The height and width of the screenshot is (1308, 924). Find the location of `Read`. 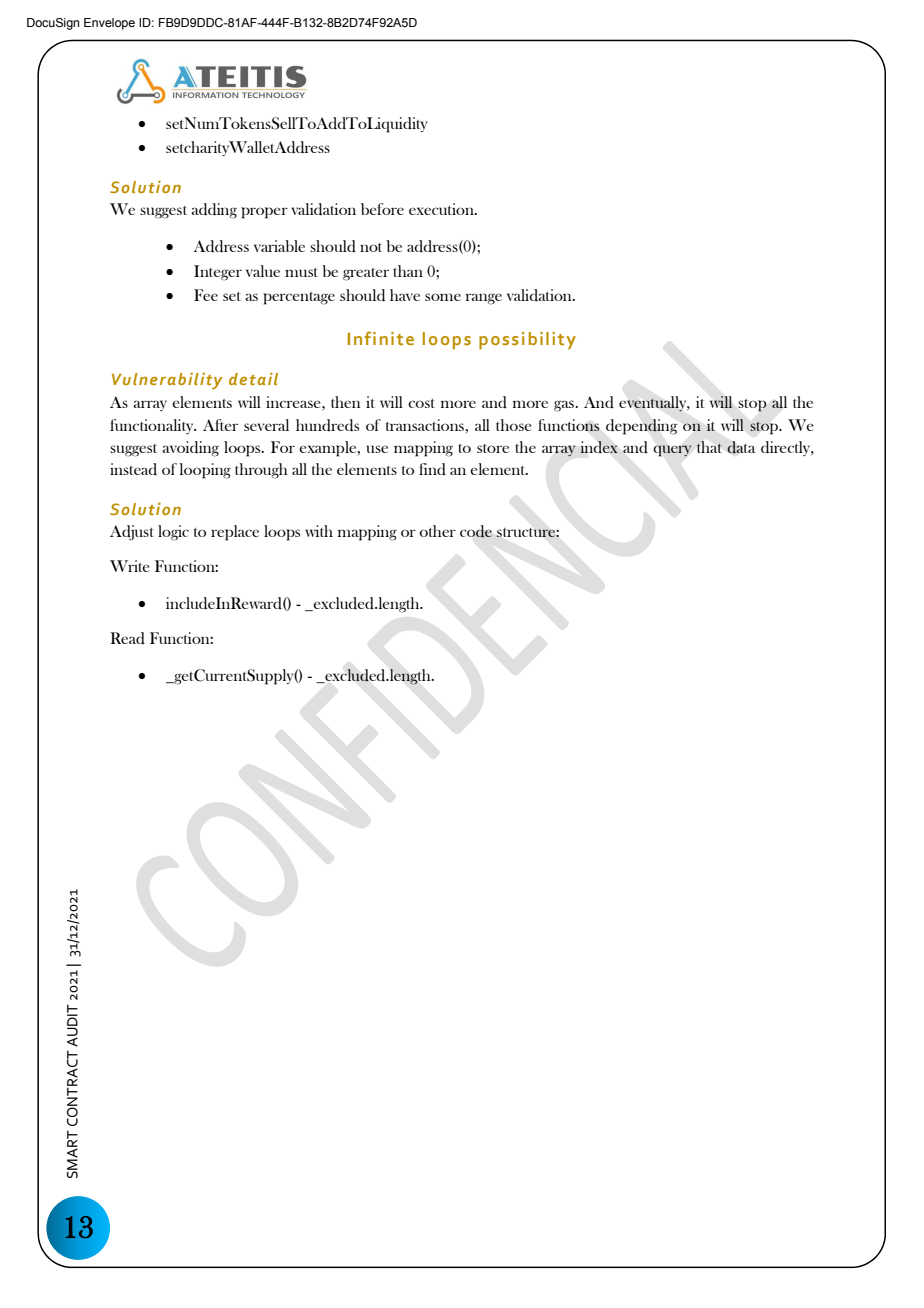

Read is located at coordinates (127, 638).
